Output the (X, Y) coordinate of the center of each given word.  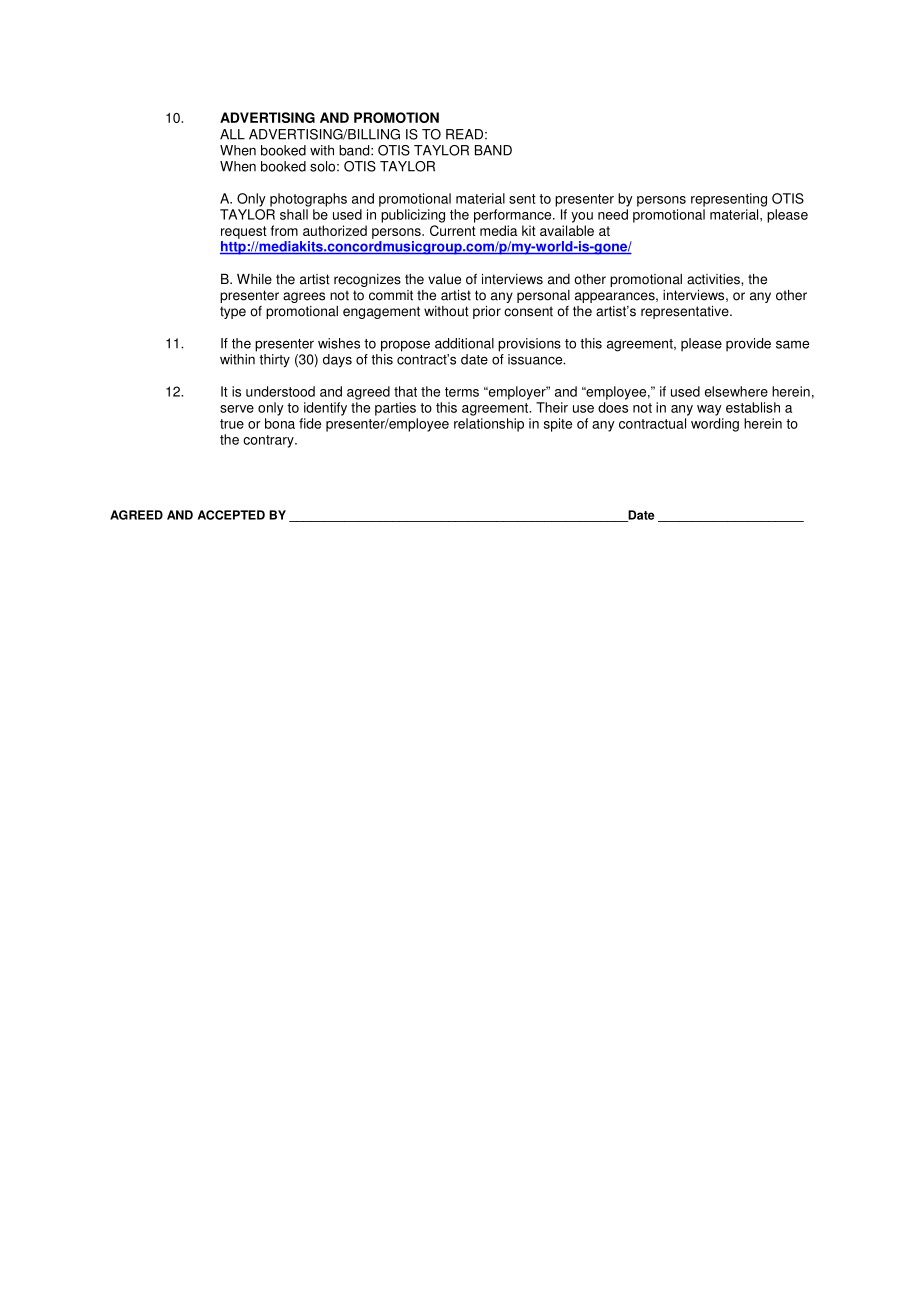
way (709, 410)
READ (464, 134)
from (284, 230)
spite (558, 425)
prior (487, 312)
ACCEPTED (231, 515)
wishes (339, 343)
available (567, 230)
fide (310, 423)
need (613, 214)
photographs (308, 200)
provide (748, 345)
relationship (489, 425)
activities (714, 279)
